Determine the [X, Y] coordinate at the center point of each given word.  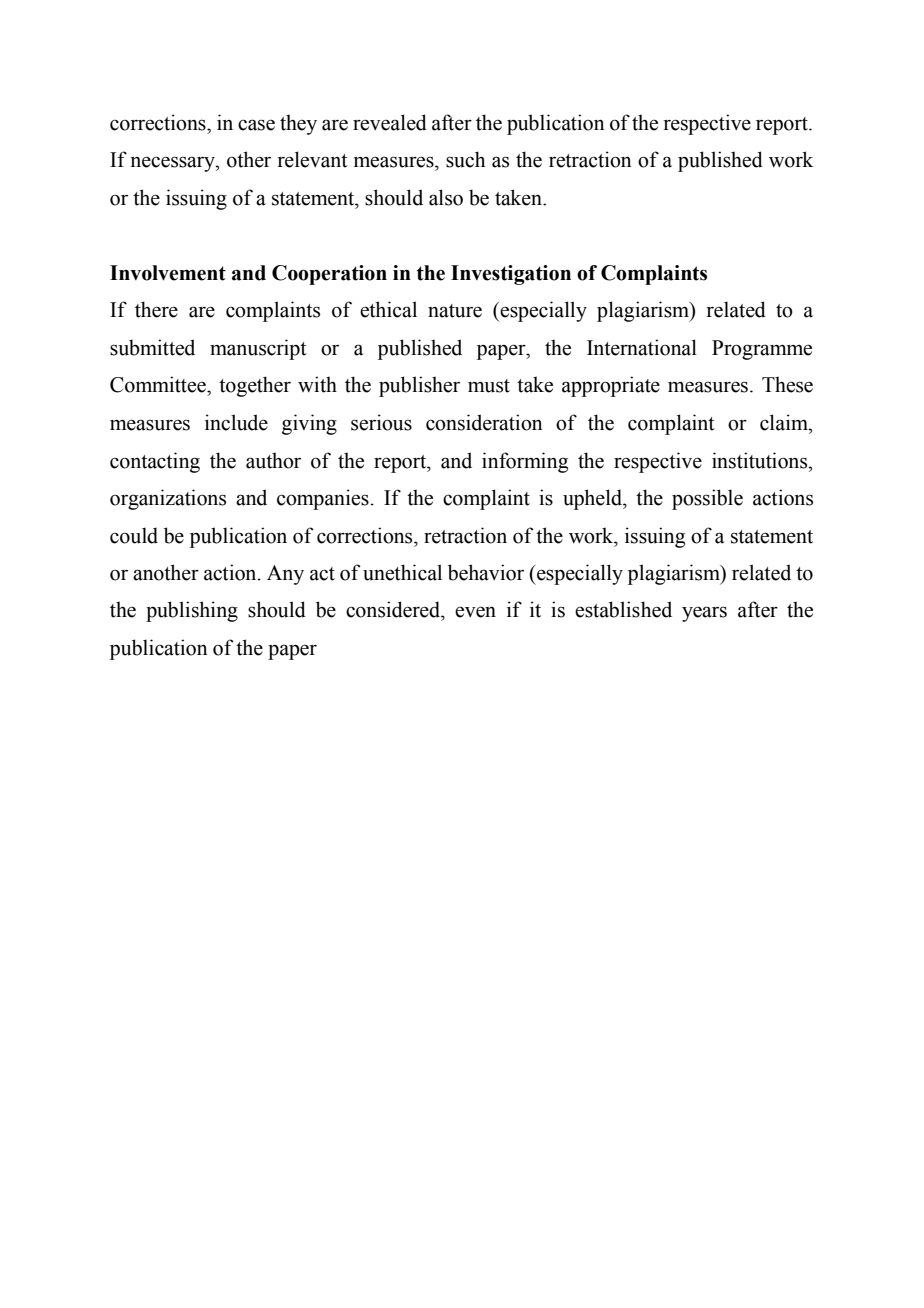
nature [455, 311]
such [465, 159]
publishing [192, 611]
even [475, 612]
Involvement [168, 273]
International [642, 347]
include [236, 422]
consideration [484, 422]
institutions [761, 460]
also [446, 197]
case [256, 125]
